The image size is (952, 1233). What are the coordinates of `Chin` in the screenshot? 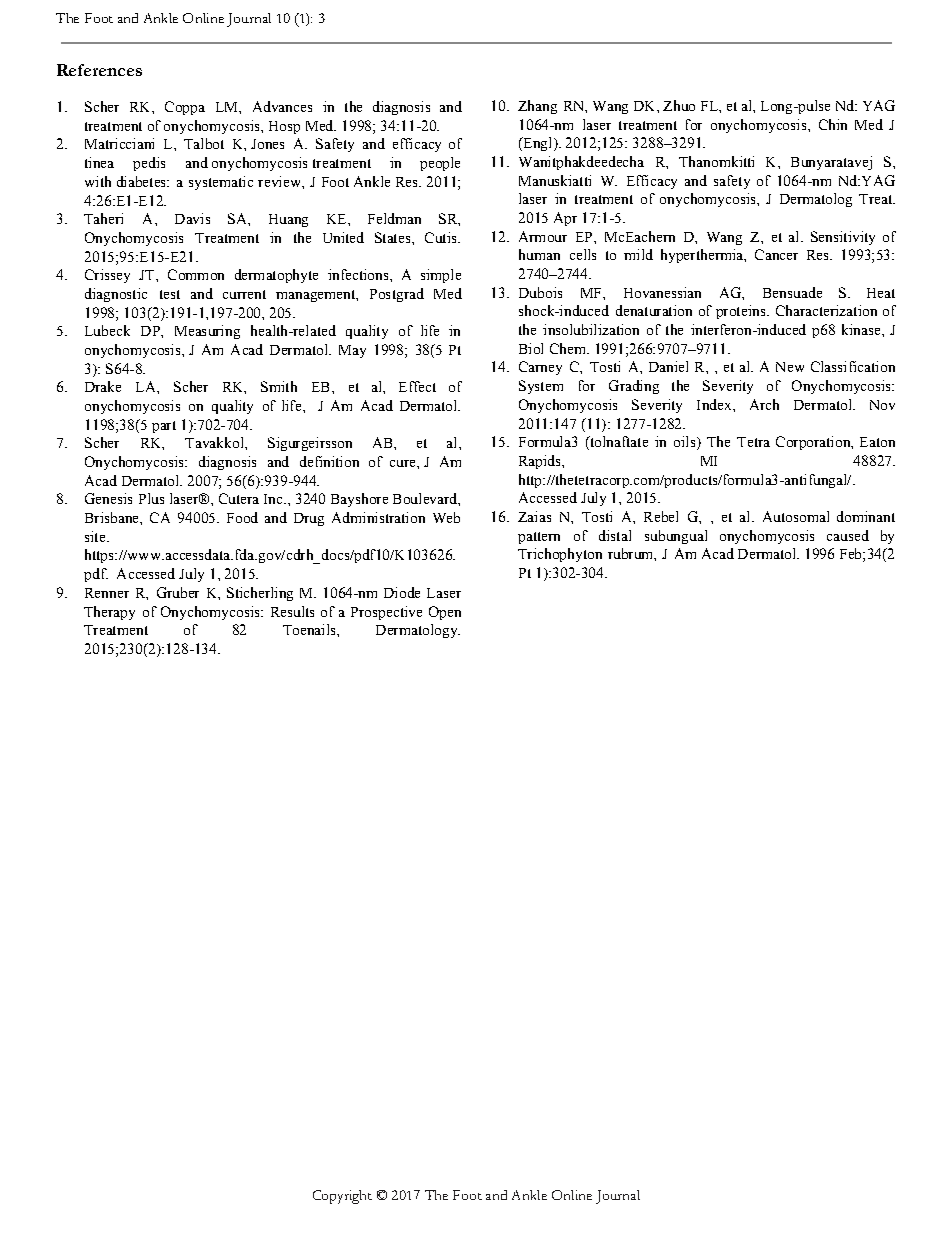 It's located at (833, 124).
